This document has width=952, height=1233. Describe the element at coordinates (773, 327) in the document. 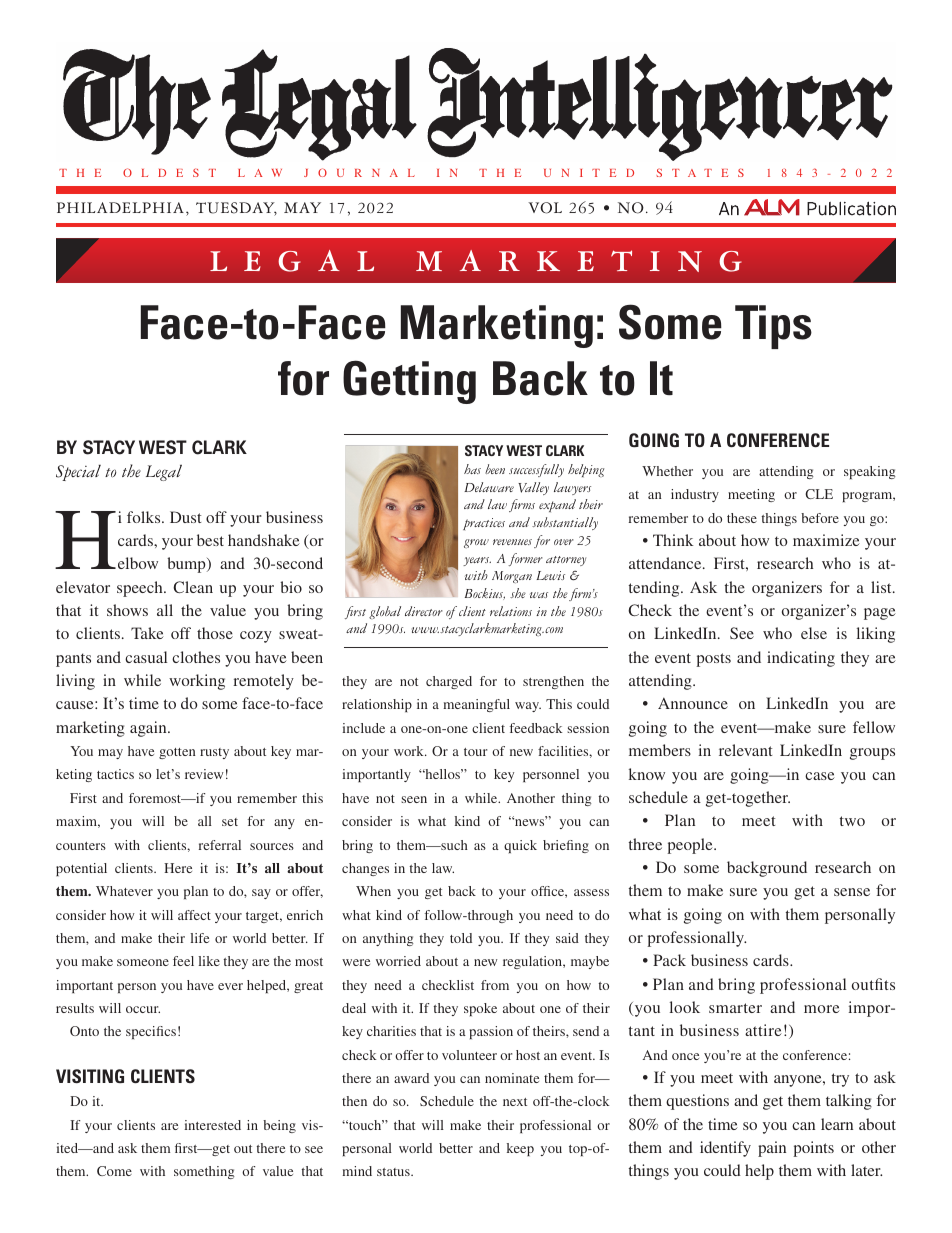

I see `Tips` at that location.
